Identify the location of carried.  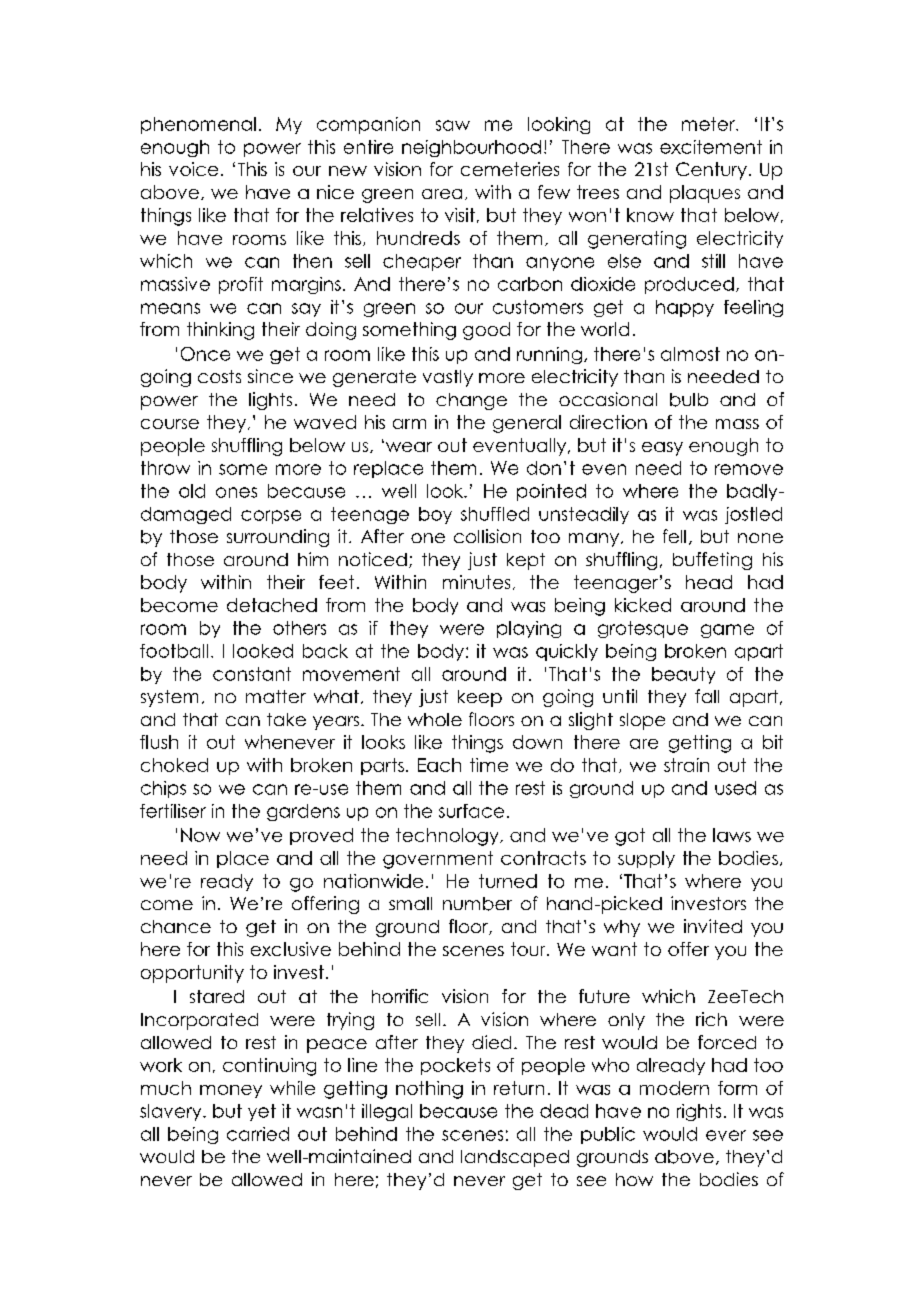
(258, 1134).
